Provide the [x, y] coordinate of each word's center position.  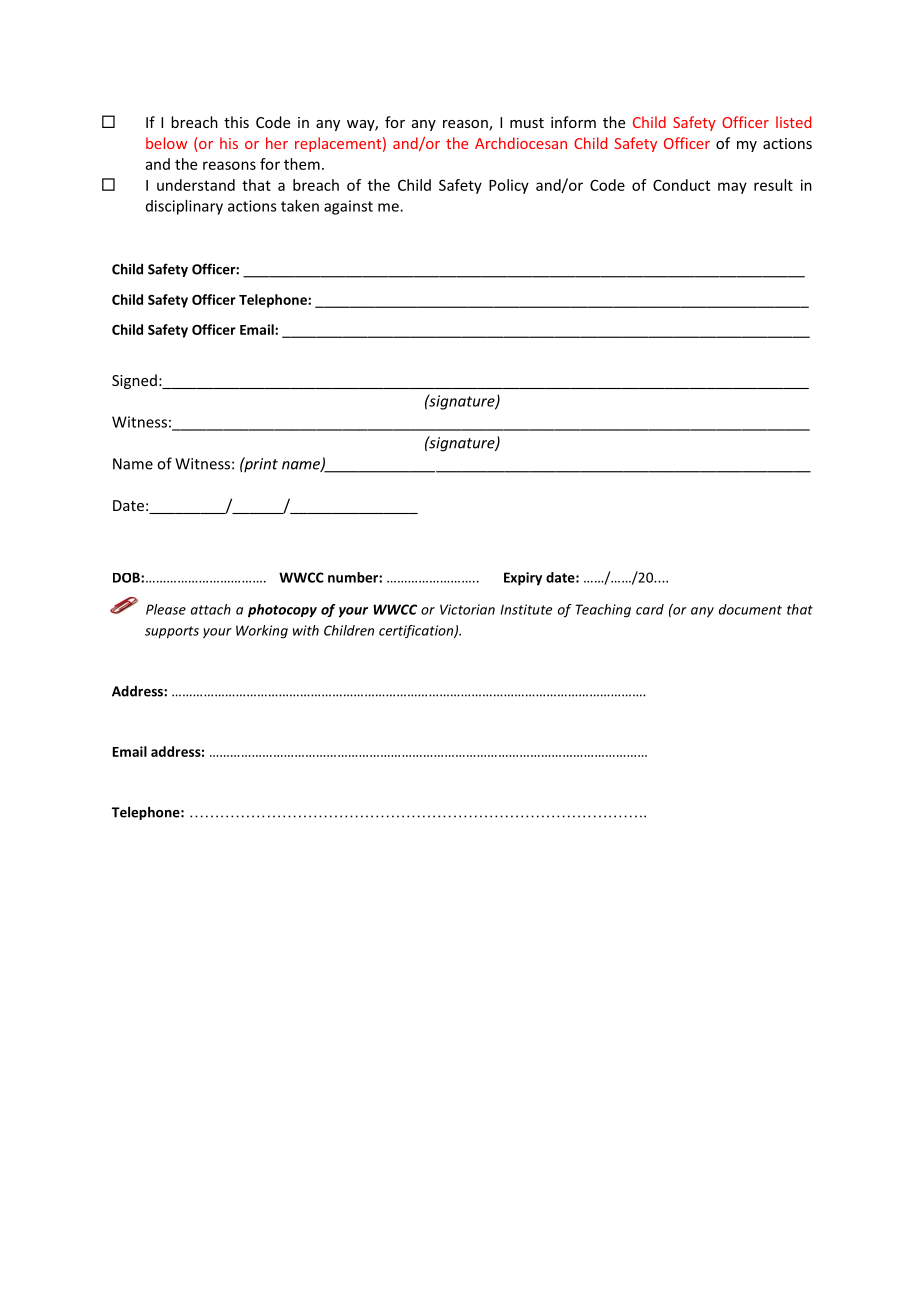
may [732, 188]
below [166, 143]
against [348, 207]
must [527, 123]
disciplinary [184, 207]
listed [793, 122]
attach [211, 609]
